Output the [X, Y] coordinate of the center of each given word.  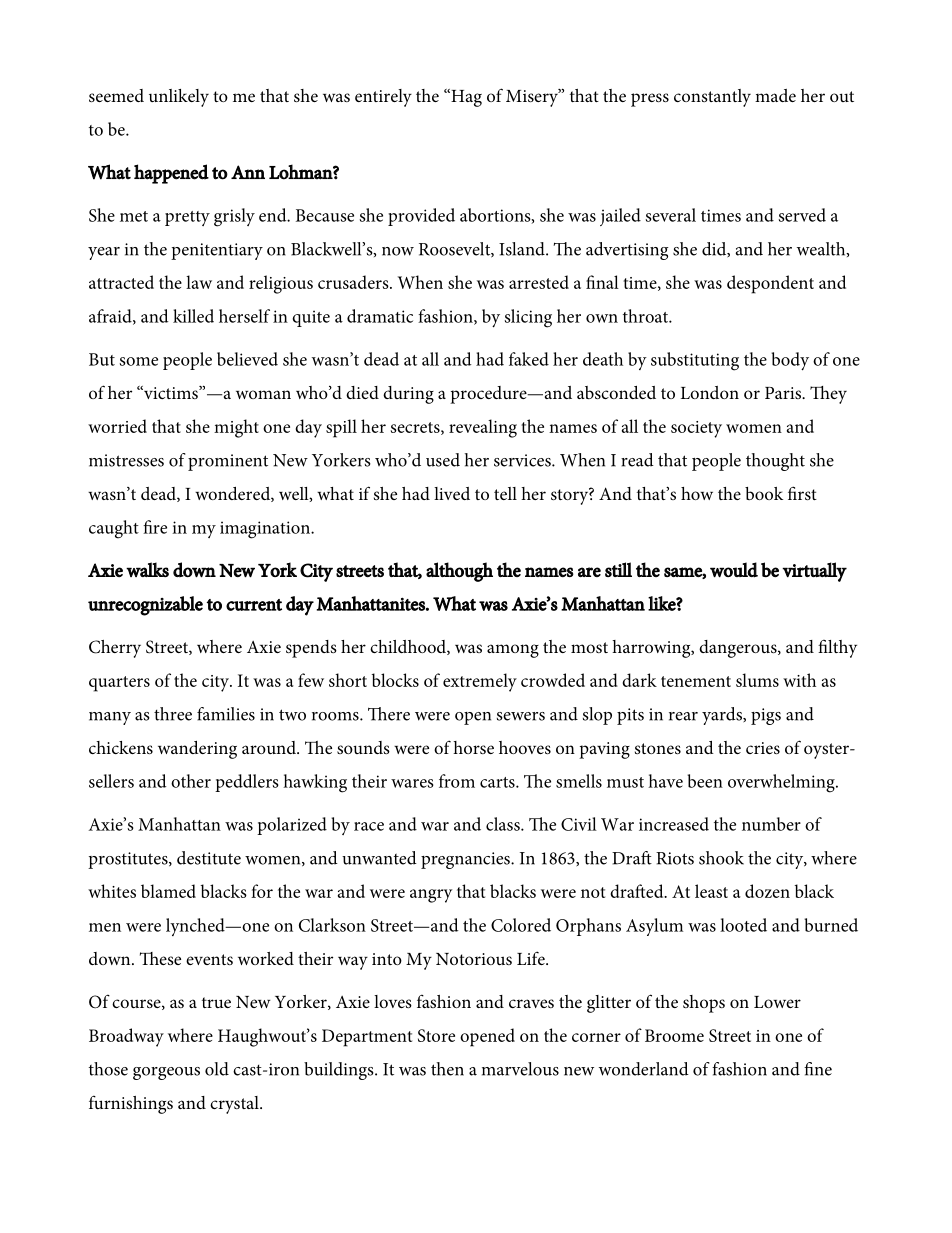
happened [171, 174]
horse [473, 747]
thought [775, 462]
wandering [197, 750]
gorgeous [166, 1073]
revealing [483, 428]
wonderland [644, 1069]
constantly [712, 98]
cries [763, 748]
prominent [228, 462]
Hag [465, 98]
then [447, 1069]
